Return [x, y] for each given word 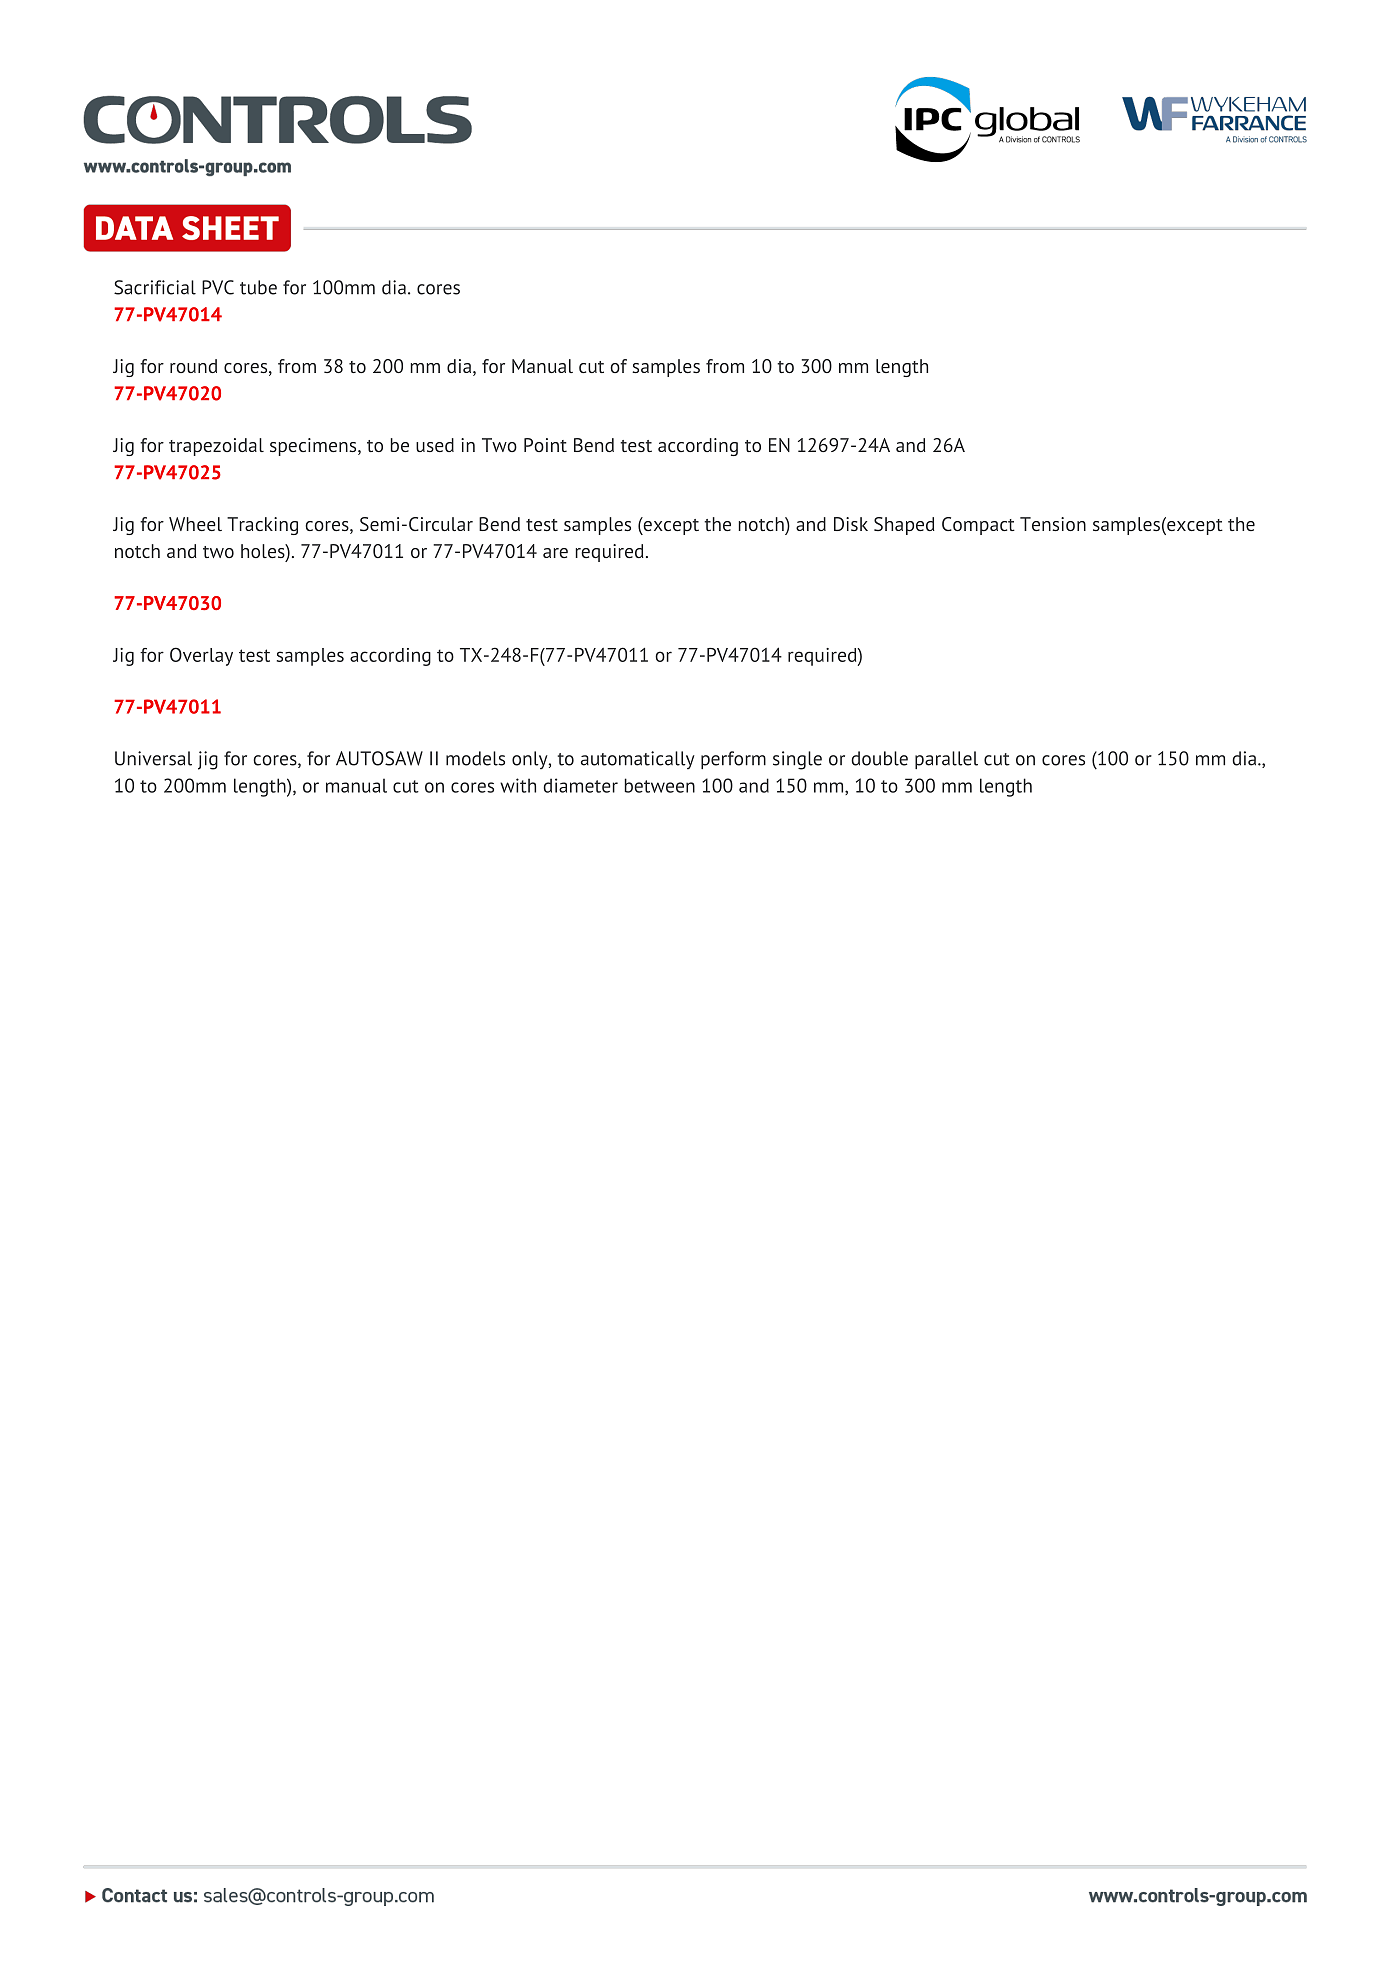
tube [258, 287]
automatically [638, 760]
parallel [946, 760]
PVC [218, 287]
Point [545, 445]
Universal [153, 758]
